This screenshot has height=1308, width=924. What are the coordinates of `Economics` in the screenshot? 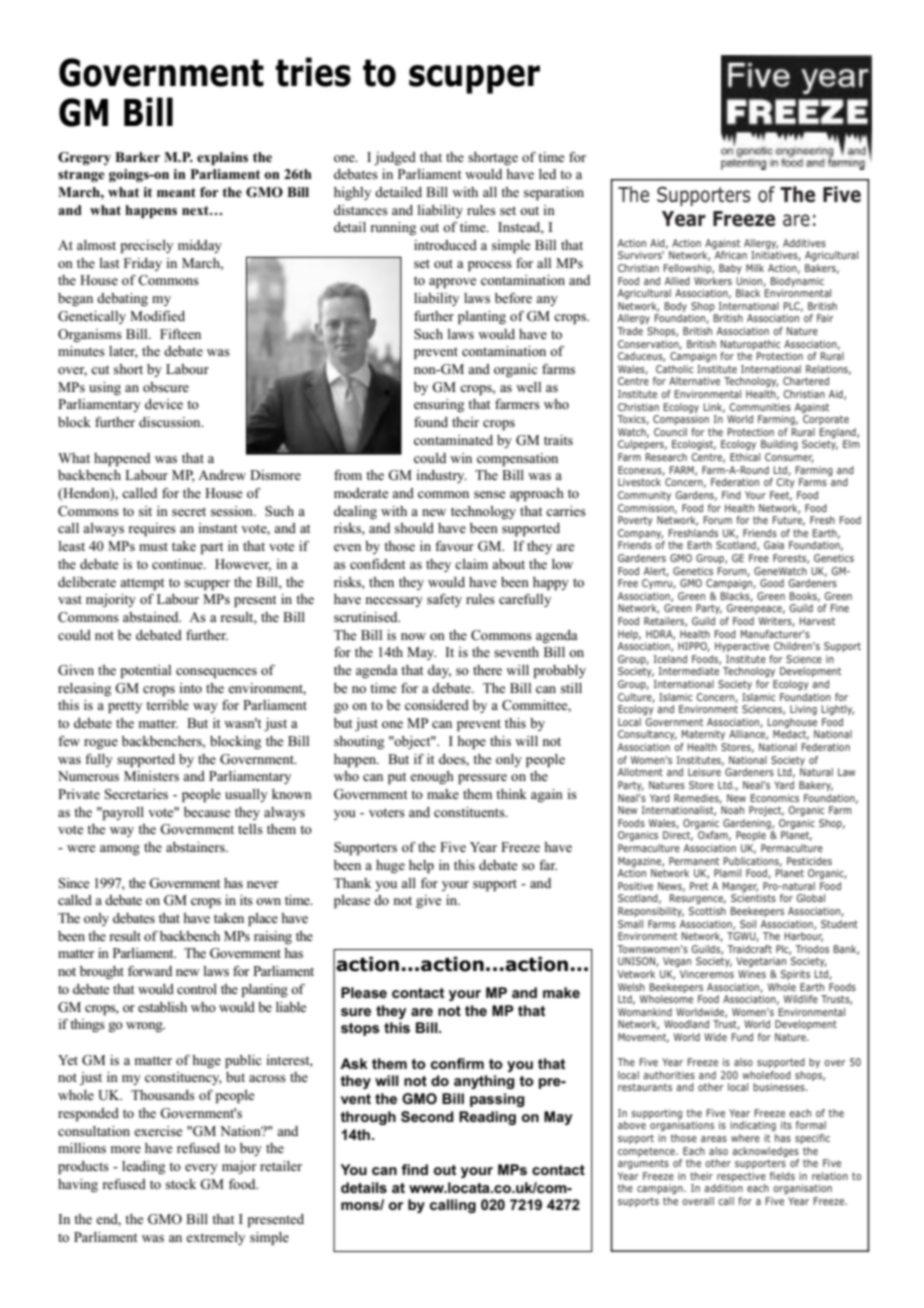 It's located at (774, 798).
